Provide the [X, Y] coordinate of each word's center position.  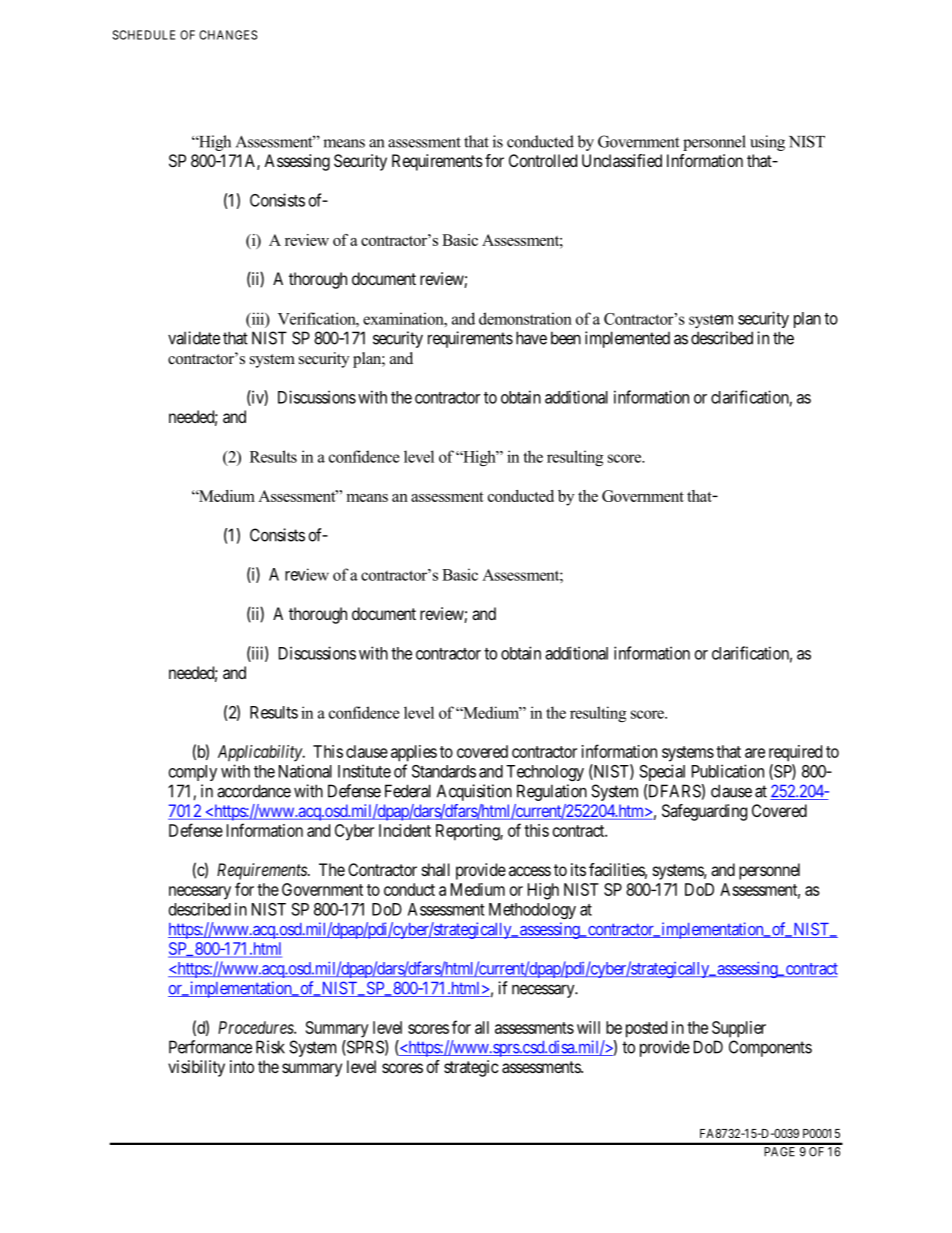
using [767, 143]
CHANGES [228, 35]
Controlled [543, 160]
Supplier [739, 1029]
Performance [210, 1047]
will [588, 1027]
